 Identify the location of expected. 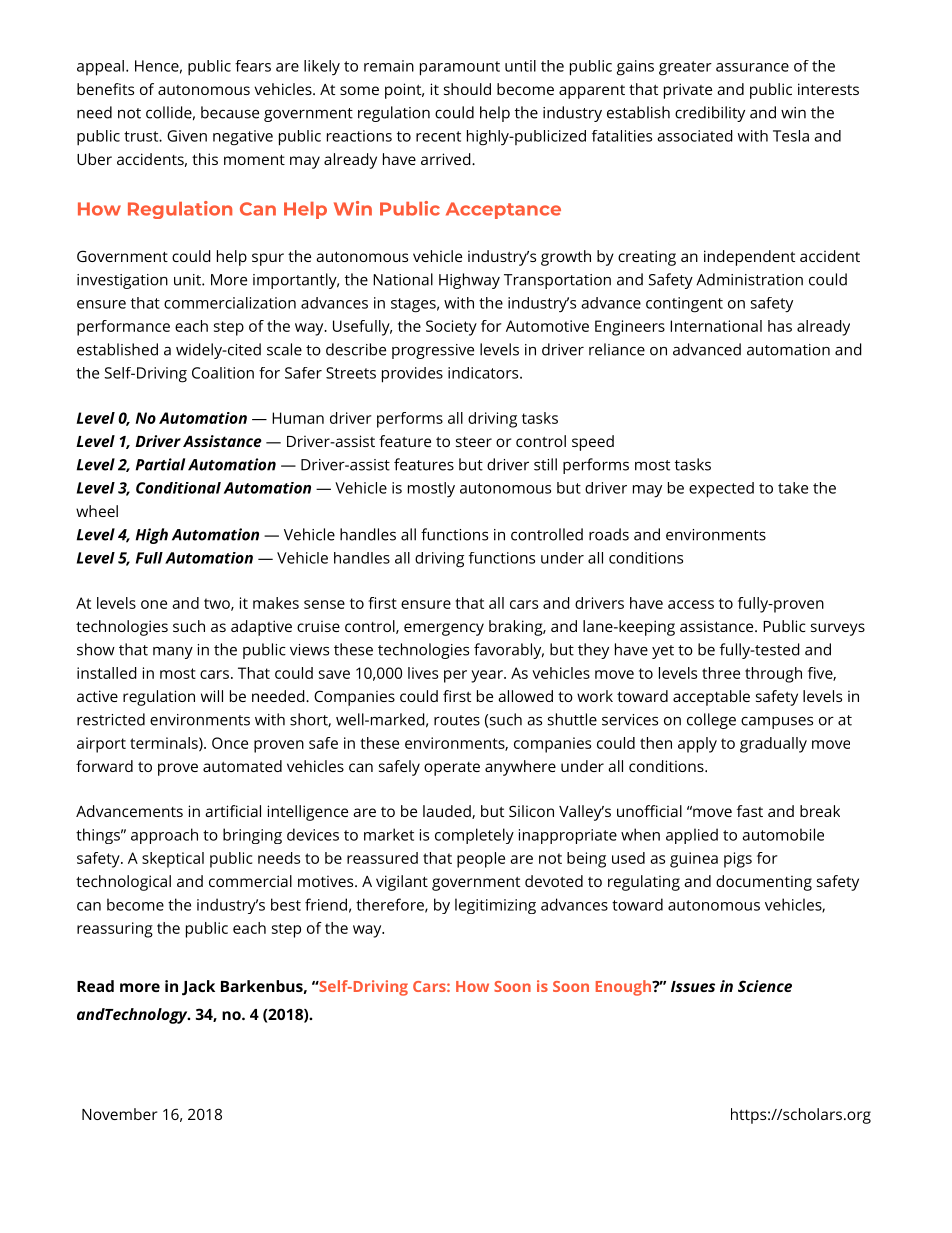
(721, 490).
